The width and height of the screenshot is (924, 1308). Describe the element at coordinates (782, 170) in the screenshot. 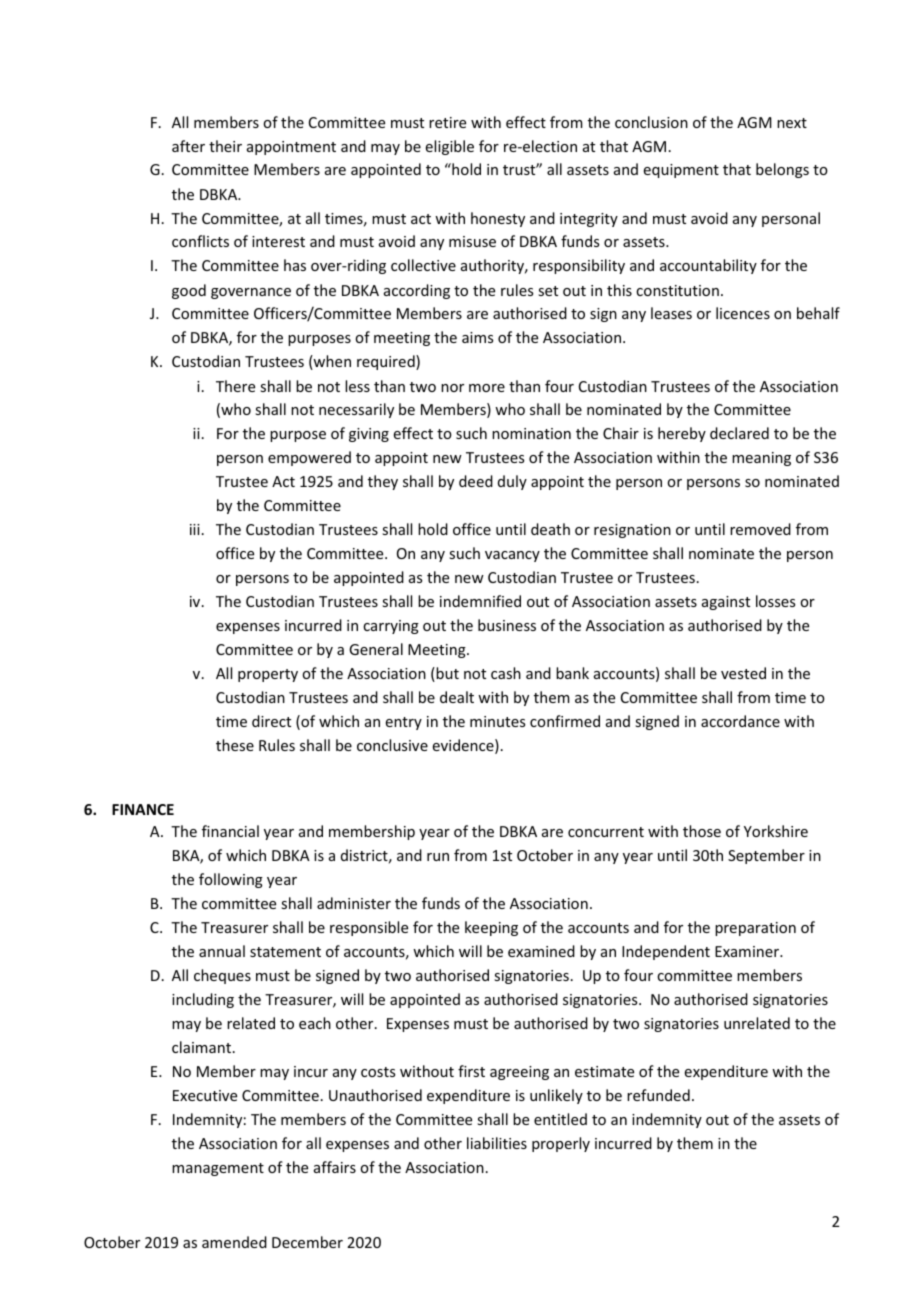

I see `belongs` at that location.
